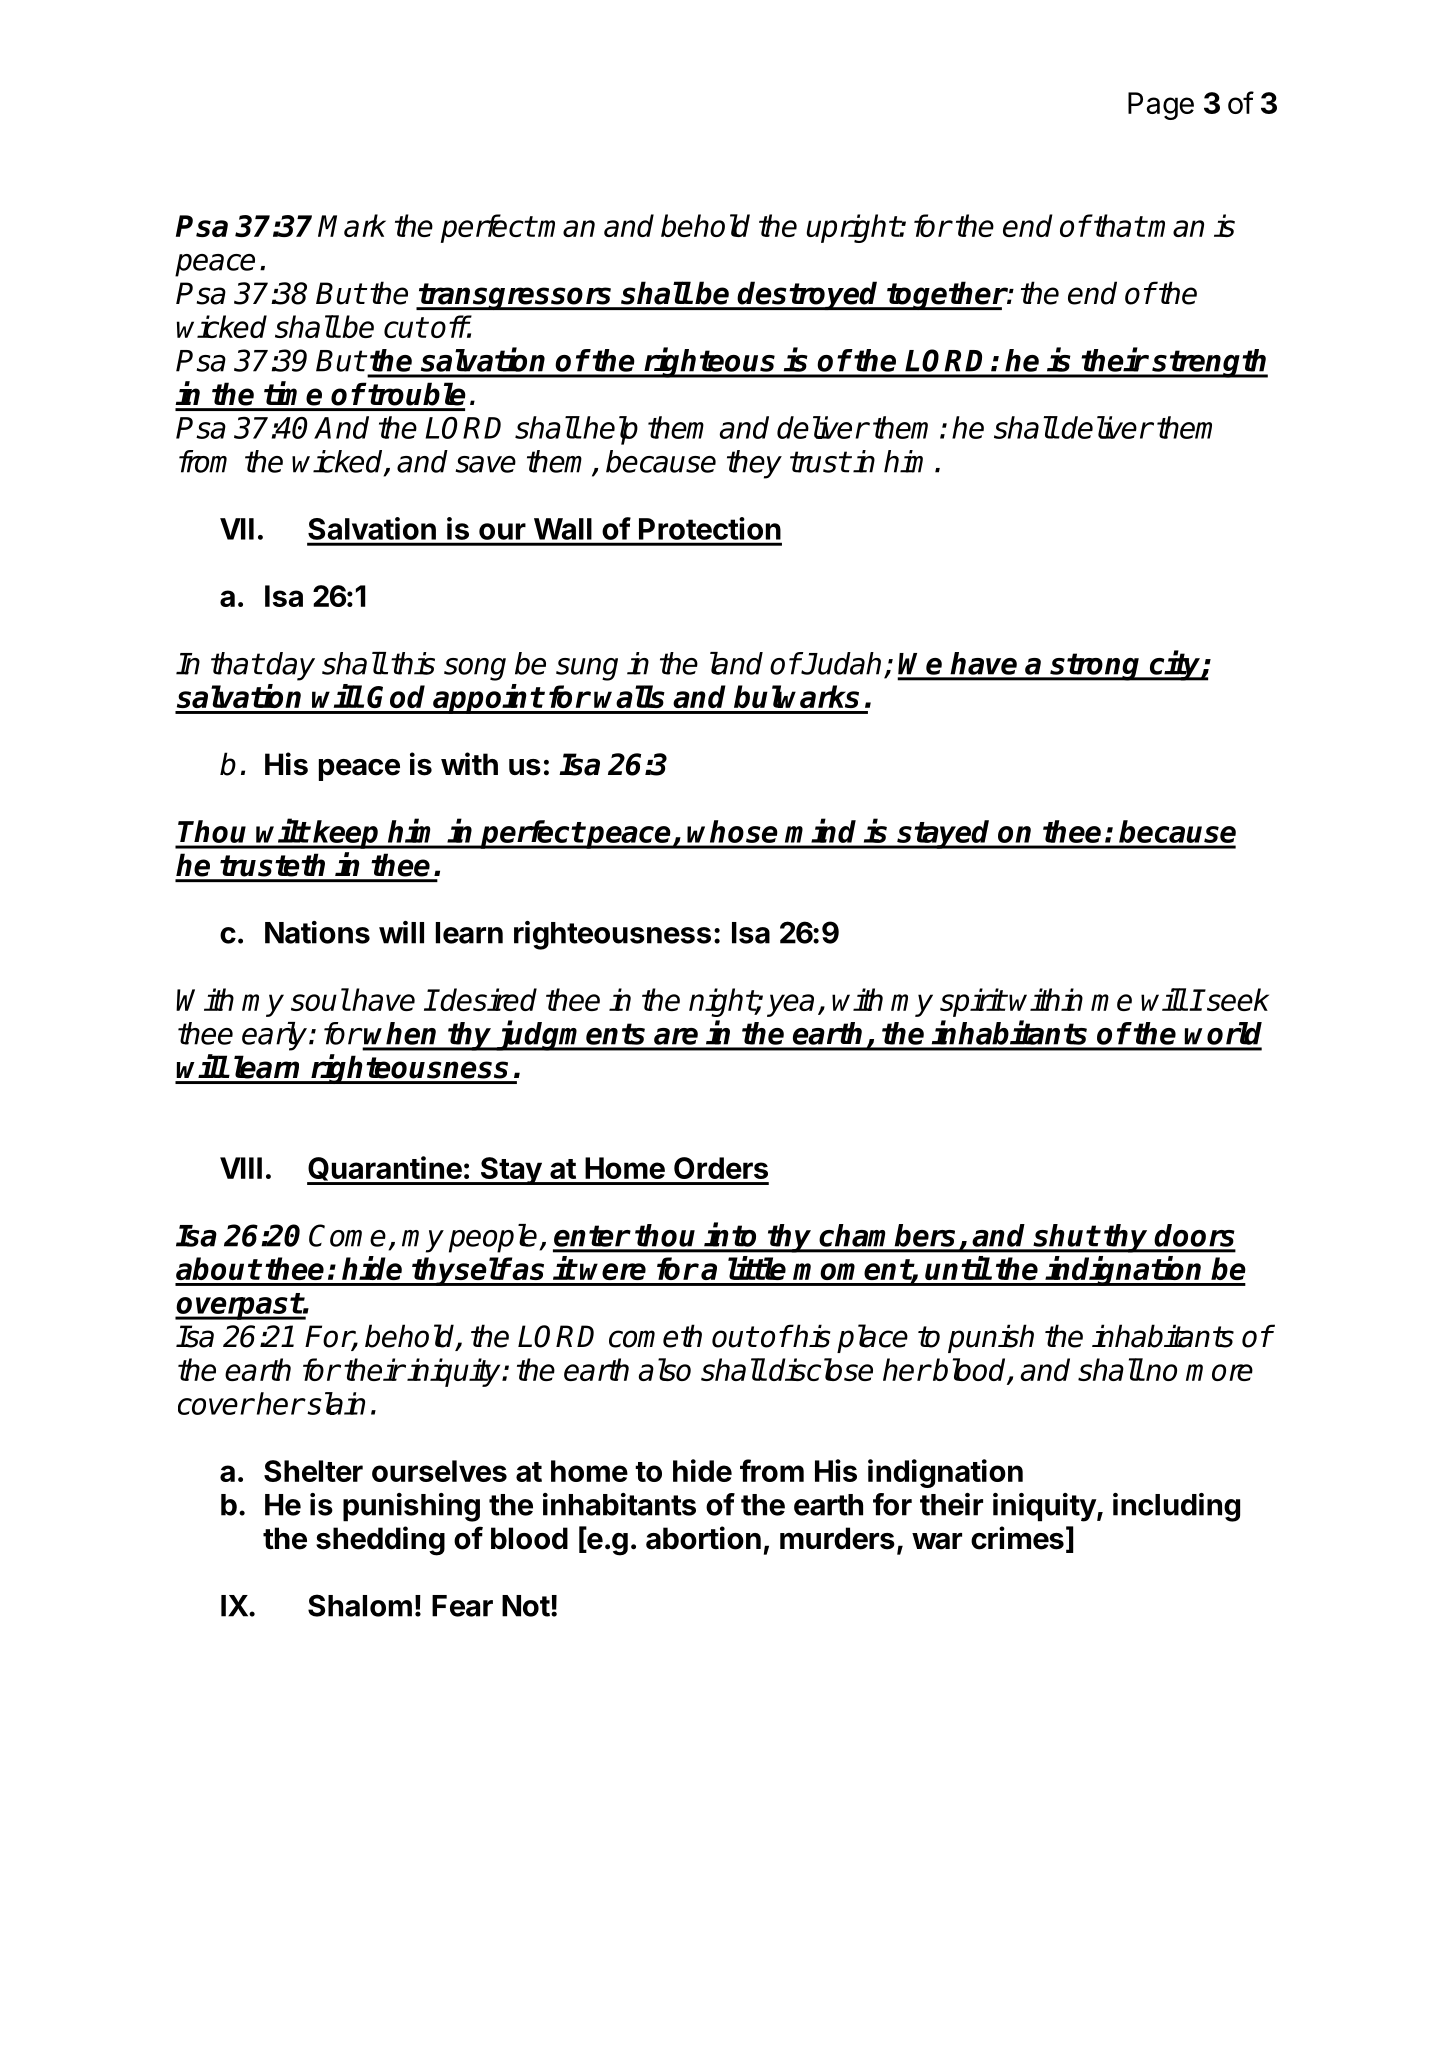 Image resolution: width=1451 pixels, height=2053 pixels. Describe the element at coordinates (1161, 106) in the screenshot. I see `Page` at that location.
